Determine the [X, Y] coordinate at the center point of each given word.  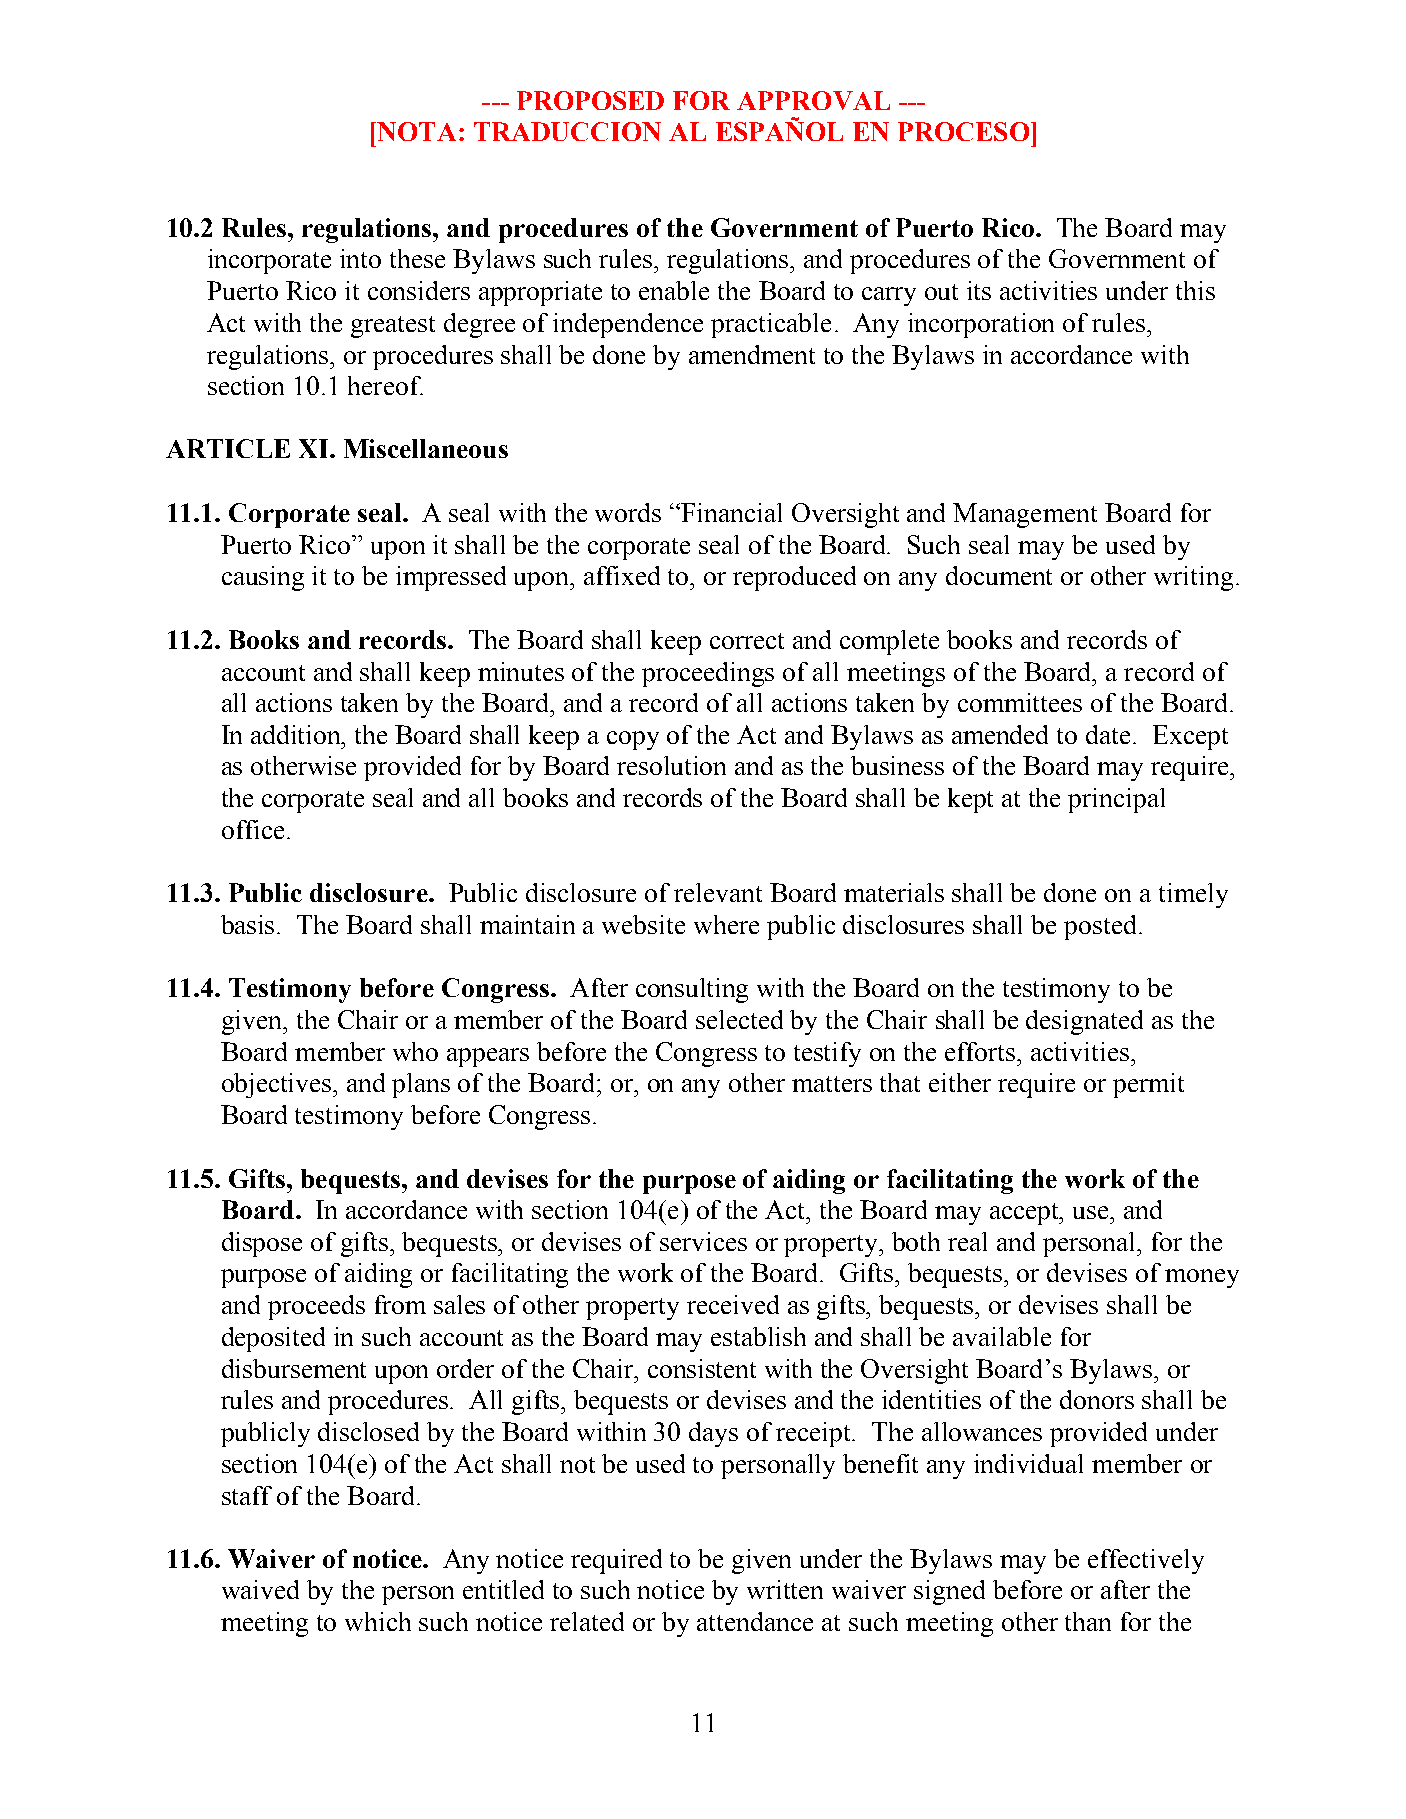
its [979, 290]
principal [1116, 800]
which [378, 1621]
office [253, 829]
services [703, 1241]
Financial [731, 512]
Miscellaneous [426, 448]
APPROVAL [813, 100]
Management [1025, 515]
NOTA [415, 131]
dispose [262, 1244]
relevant [718, 892]
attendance [755, 1621]
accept [1026, 1214]
